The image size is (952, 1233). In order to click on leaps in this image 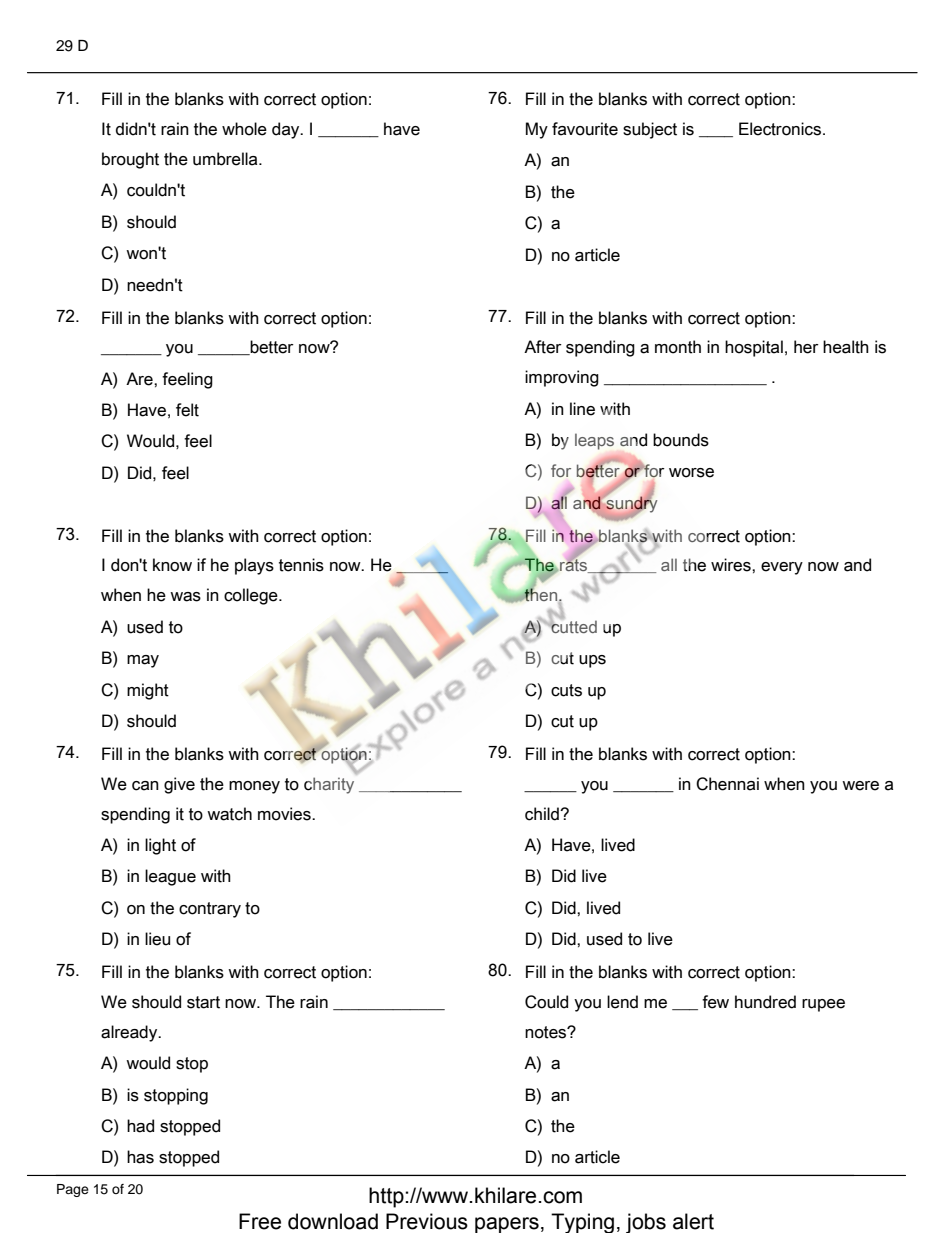, I will do `click(594, 441)`.
